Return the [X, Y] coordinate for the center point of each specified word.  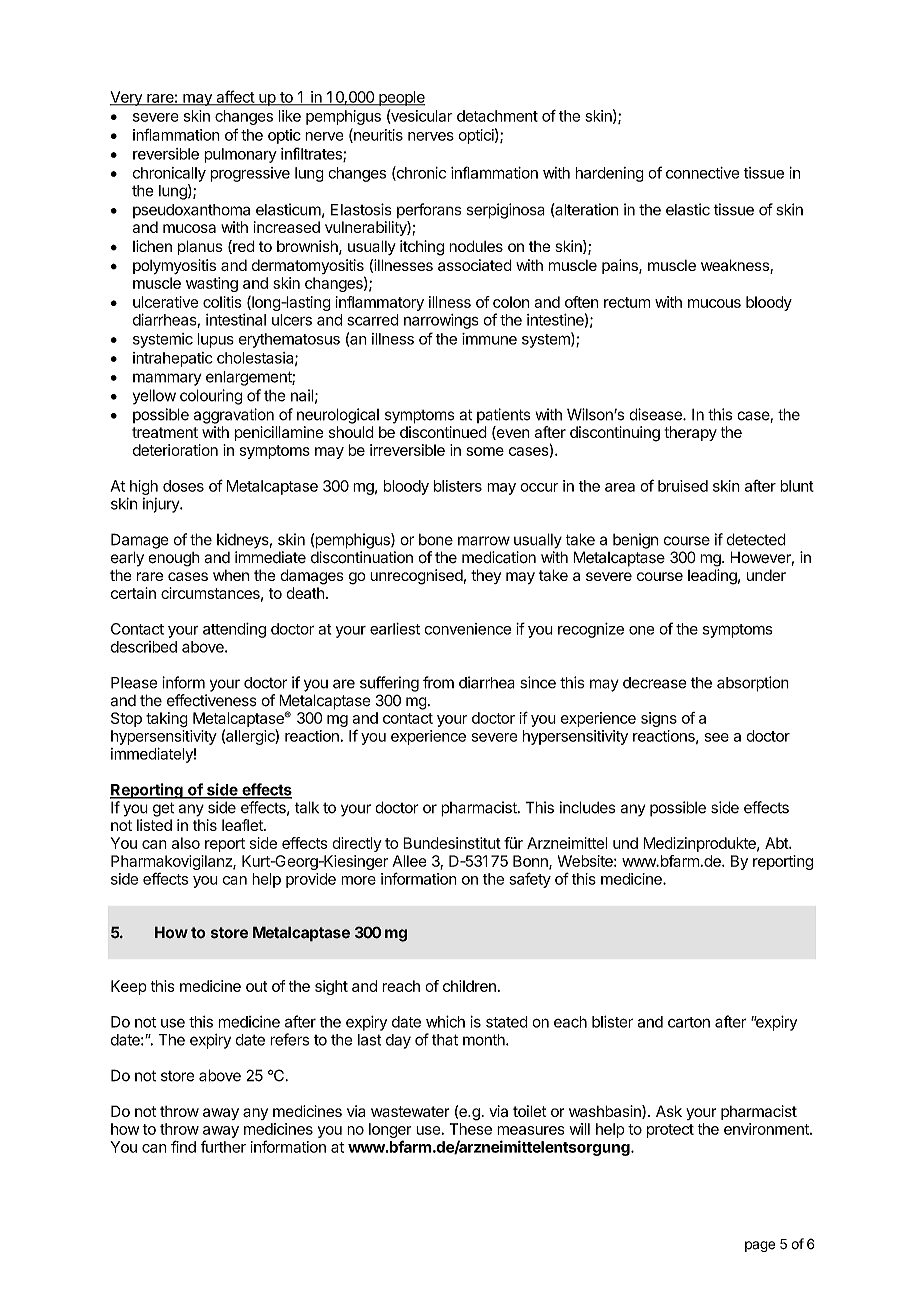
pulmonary [240, 155]
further [223, 1146]
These [471, 1129]
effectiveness [212, 700]
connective [702, 173]
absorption [753, 684]
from [438, 682]
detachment [497, 116]
